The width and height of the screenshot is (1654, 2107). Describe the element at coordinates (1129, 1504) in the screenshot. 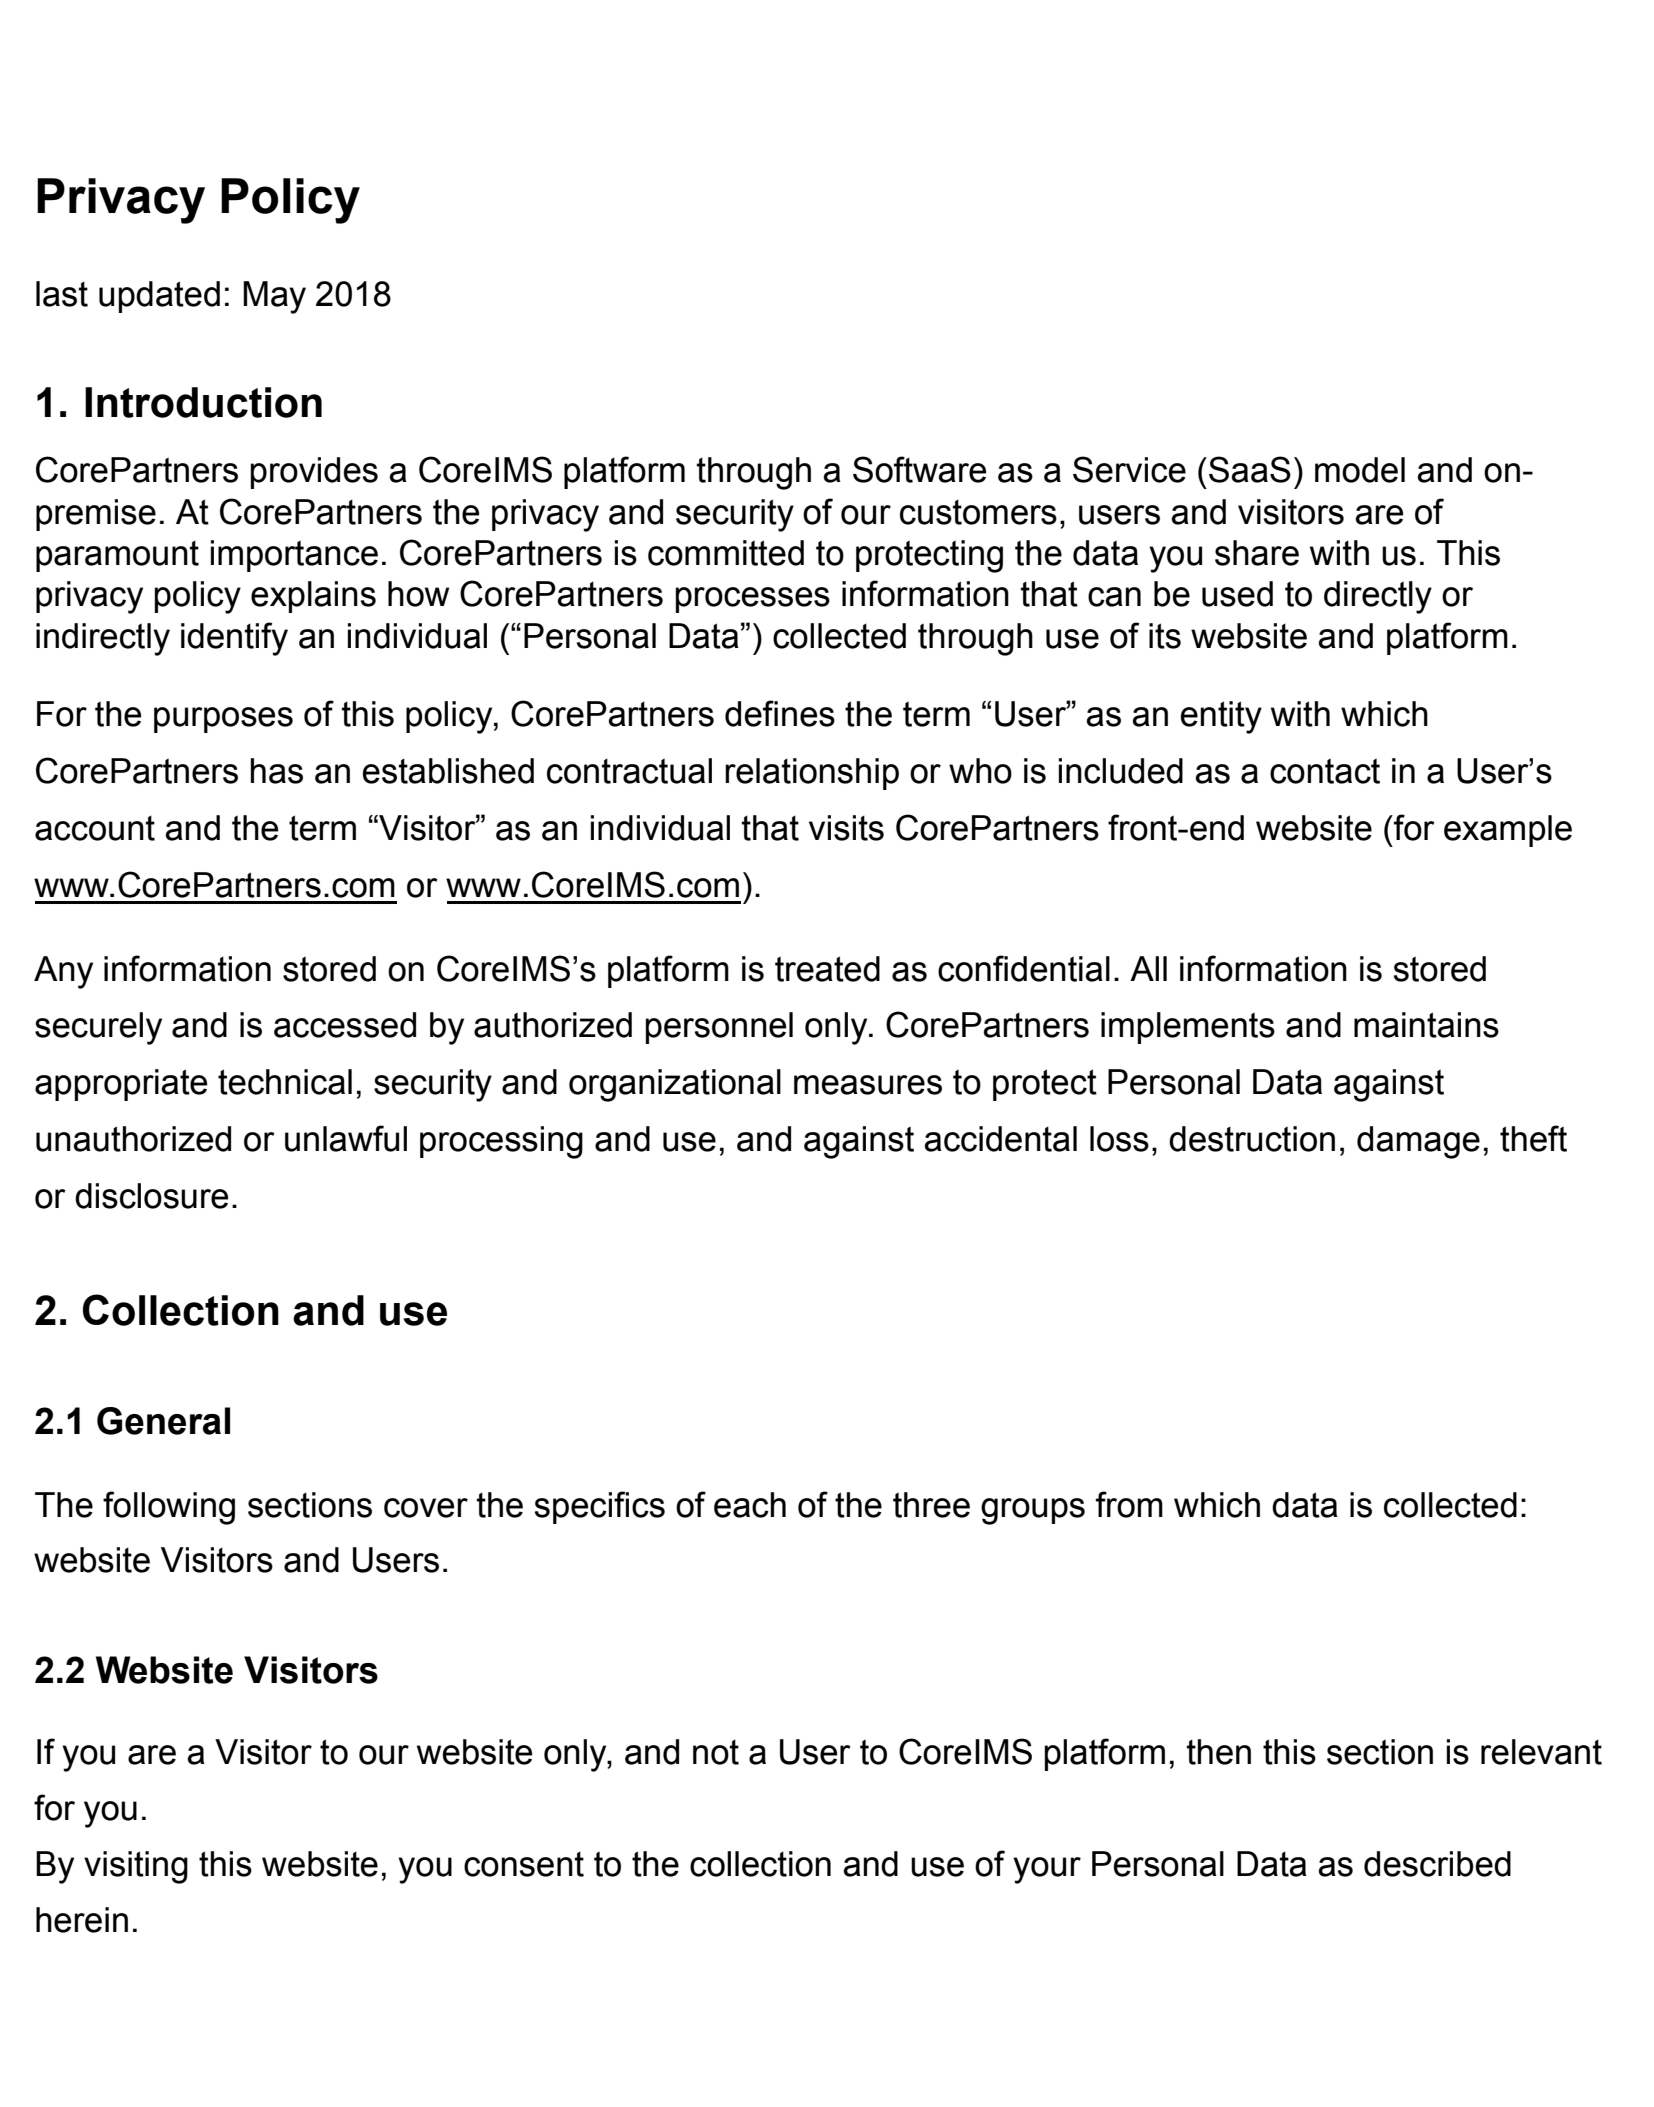

I see `from` at that location.
